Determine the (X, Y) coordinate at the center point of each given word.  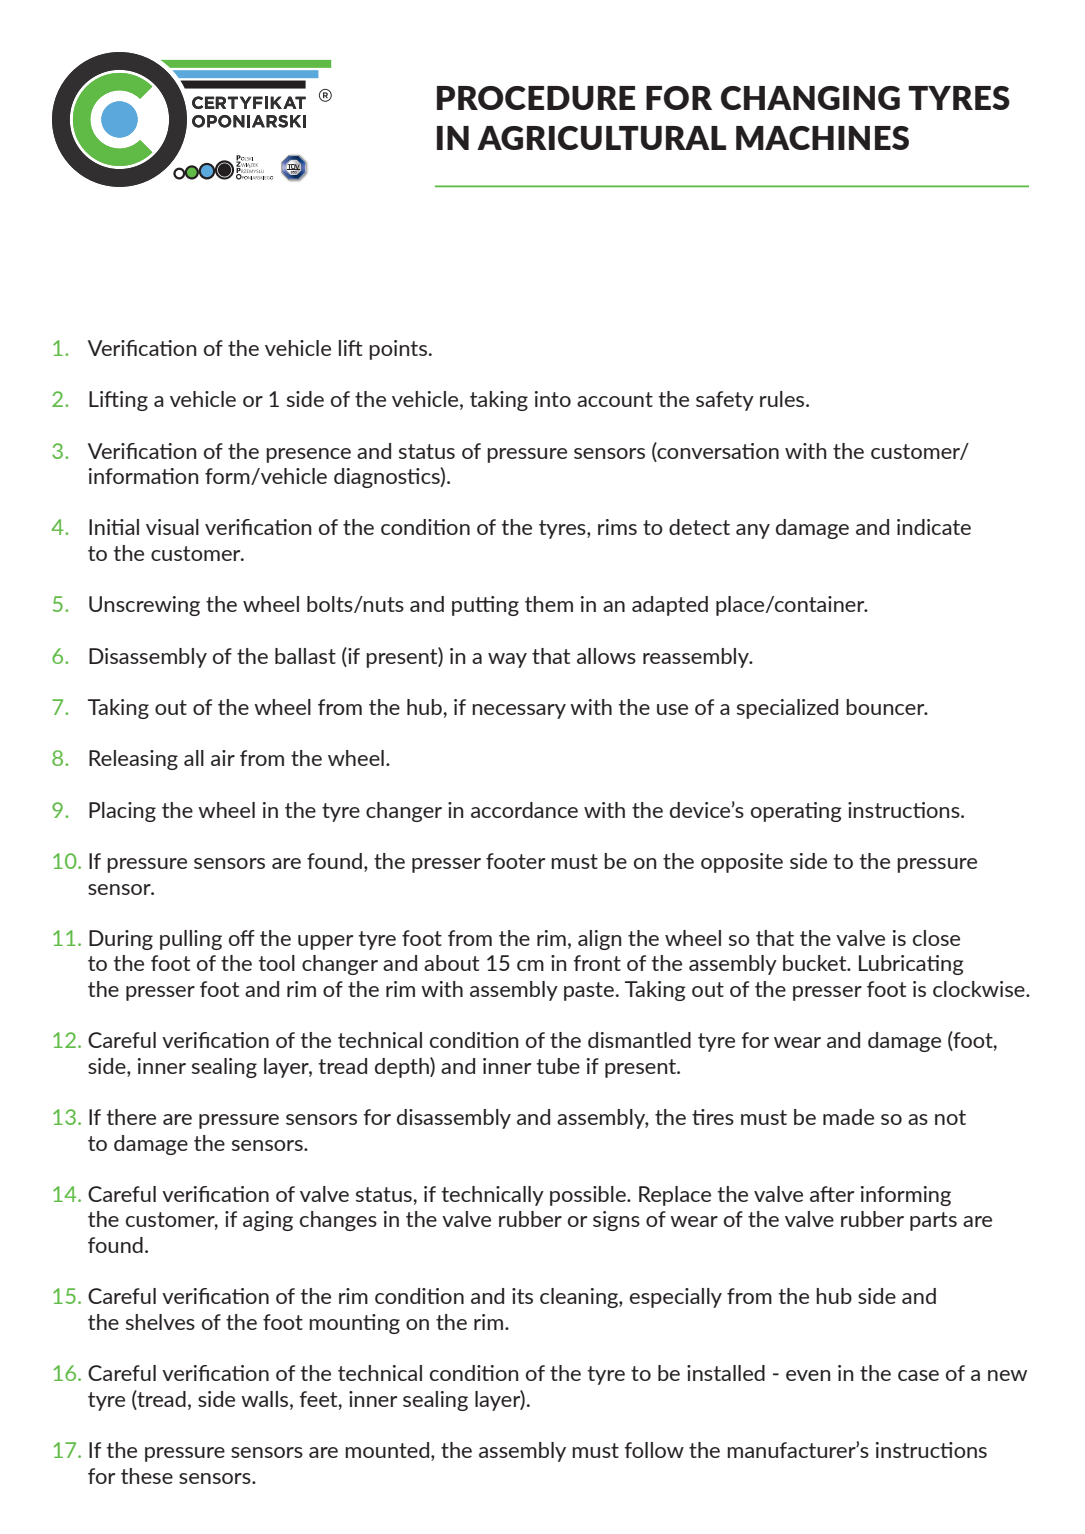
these (147, 1476)
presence (308, 455)
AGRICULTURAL (601, 138)
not (950, 1117)
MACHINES (822, 138)
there (131, 1117)
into (553, 399)
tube (558, 1066)
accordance (524, 810)
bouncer (886, 707)
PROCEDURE (536, 98)
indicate (934, 527)
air (223, 758)
